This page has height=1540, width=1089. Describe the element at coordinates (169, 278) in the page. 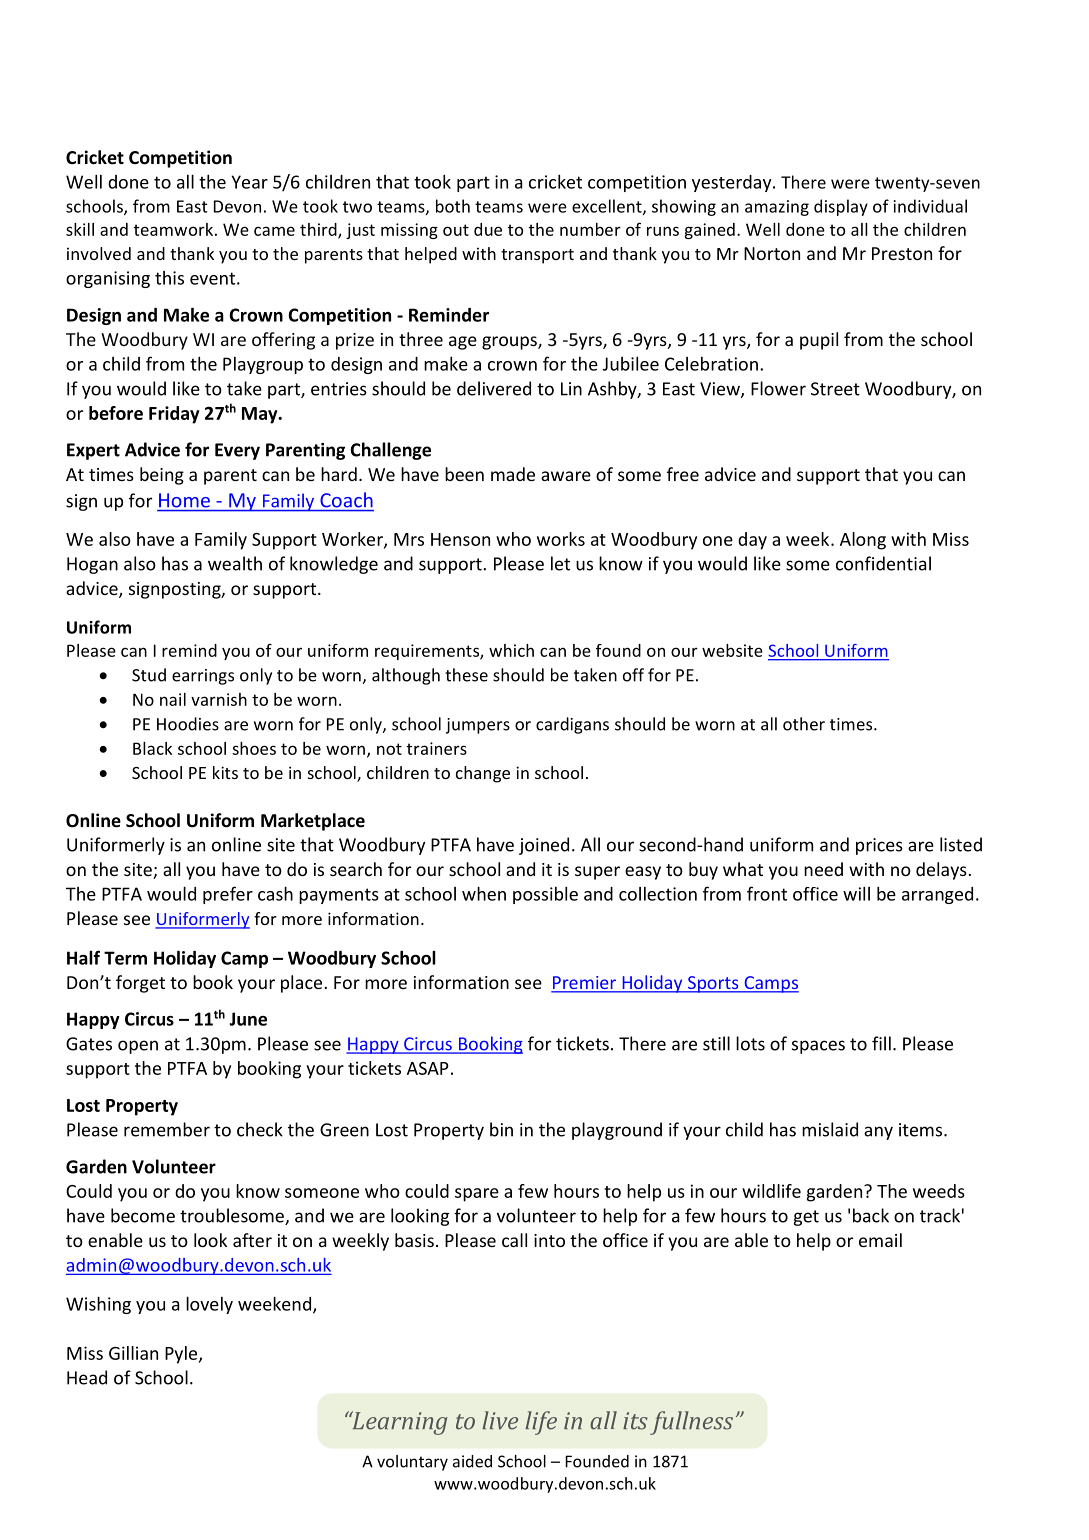

I see `this` at that location.
